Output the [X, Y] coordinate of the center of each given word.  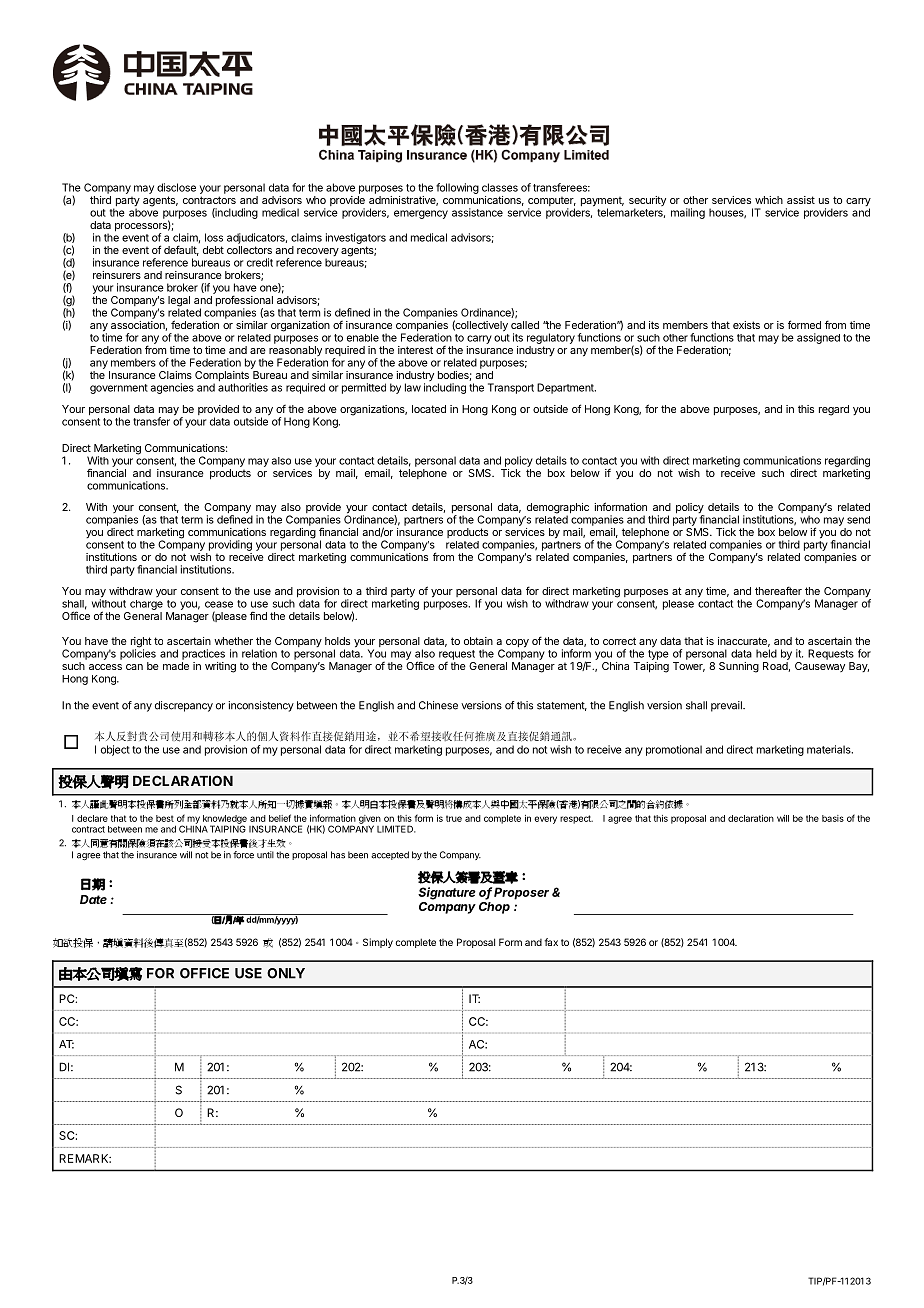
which [769, 200]
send [858, 520]
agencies [172, 388]
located [429, 409]
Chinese [438, 705]
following [457, 188]
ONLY [286, 973]
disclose [176, 187]
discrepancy [184, 706]
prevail [727, 706]
